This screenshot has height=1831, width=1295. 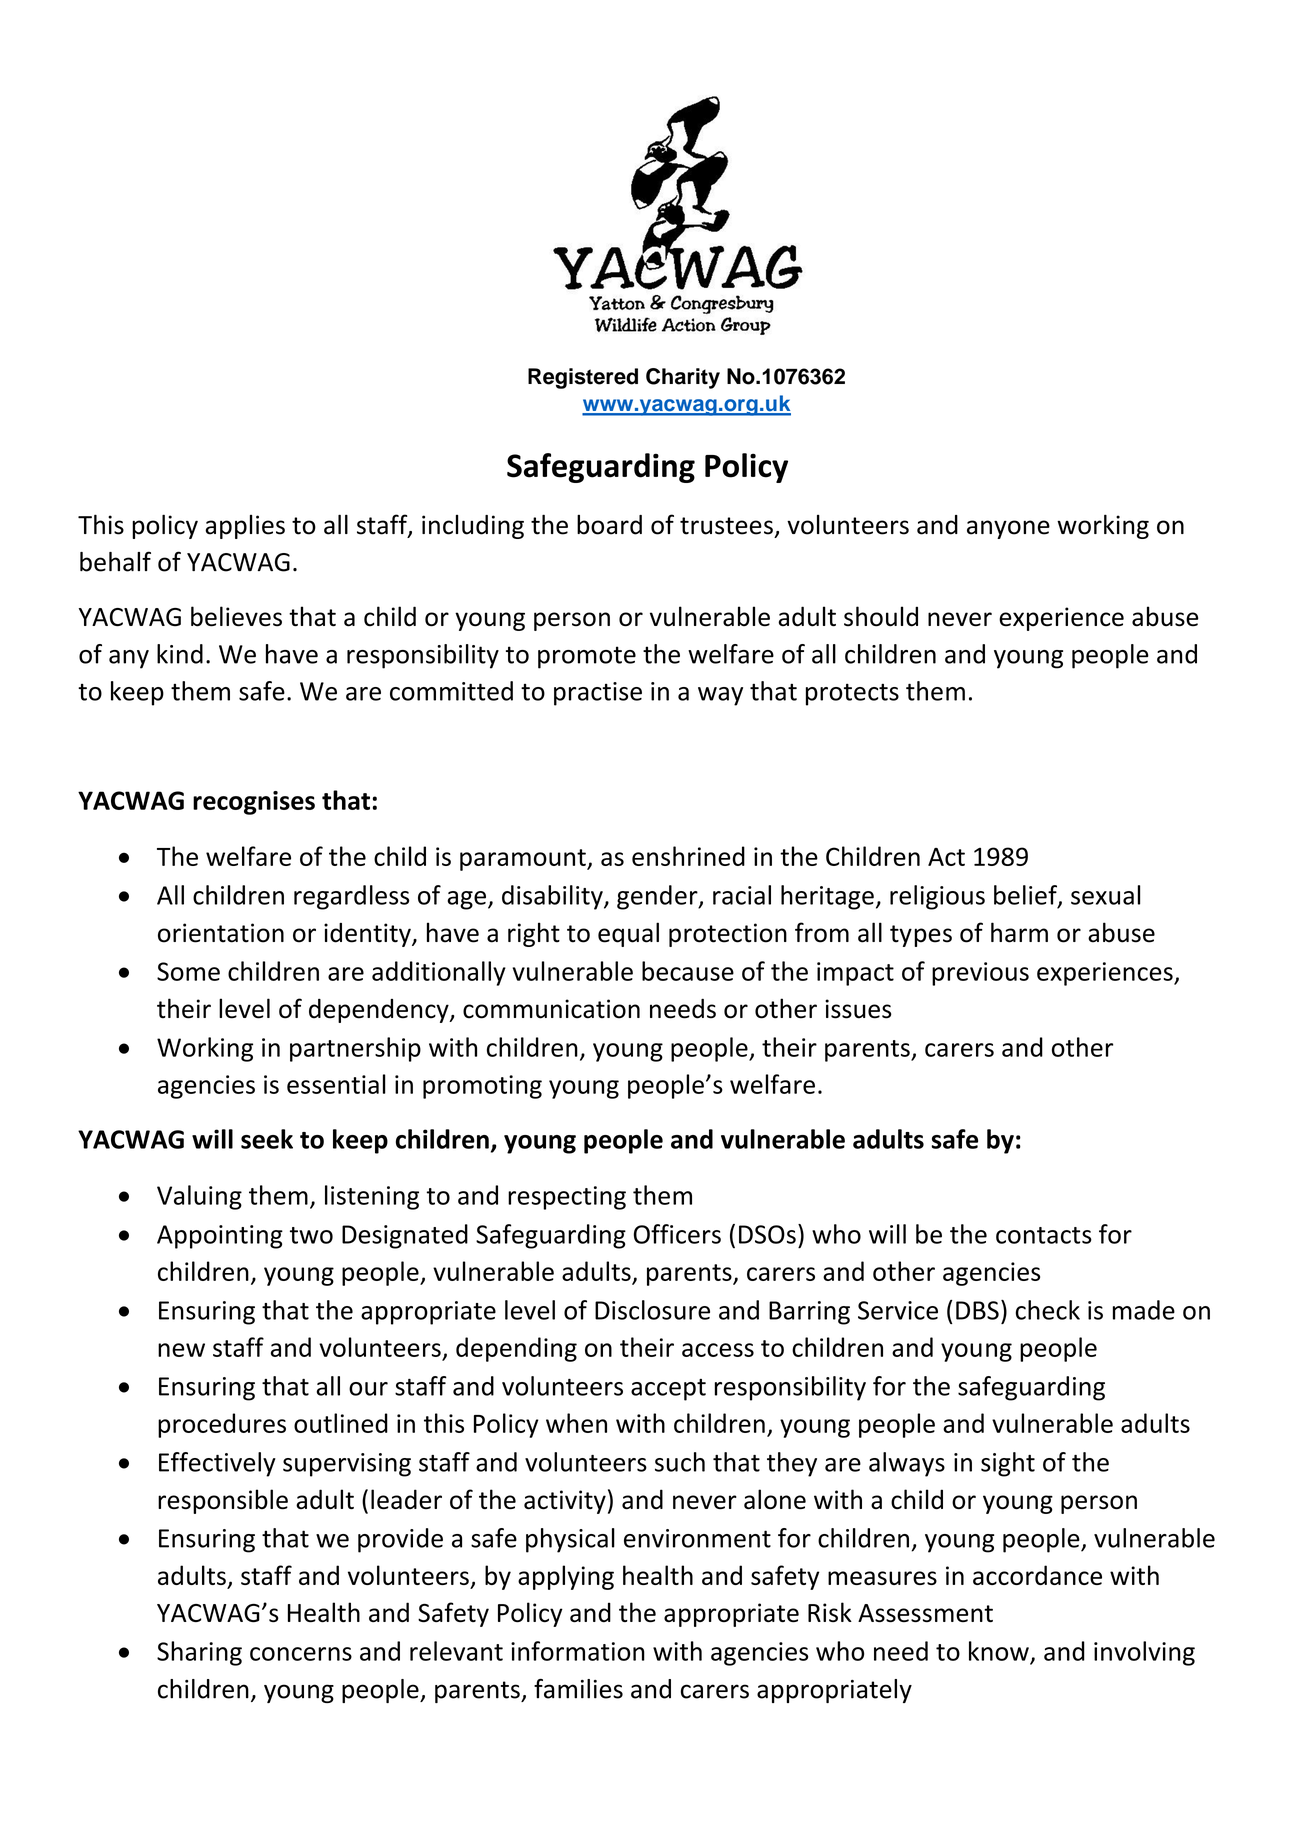 What do you see at coordinates (1008, 529) in the screenshot?
I see `anyone` at bounding box center [1008, 529].
